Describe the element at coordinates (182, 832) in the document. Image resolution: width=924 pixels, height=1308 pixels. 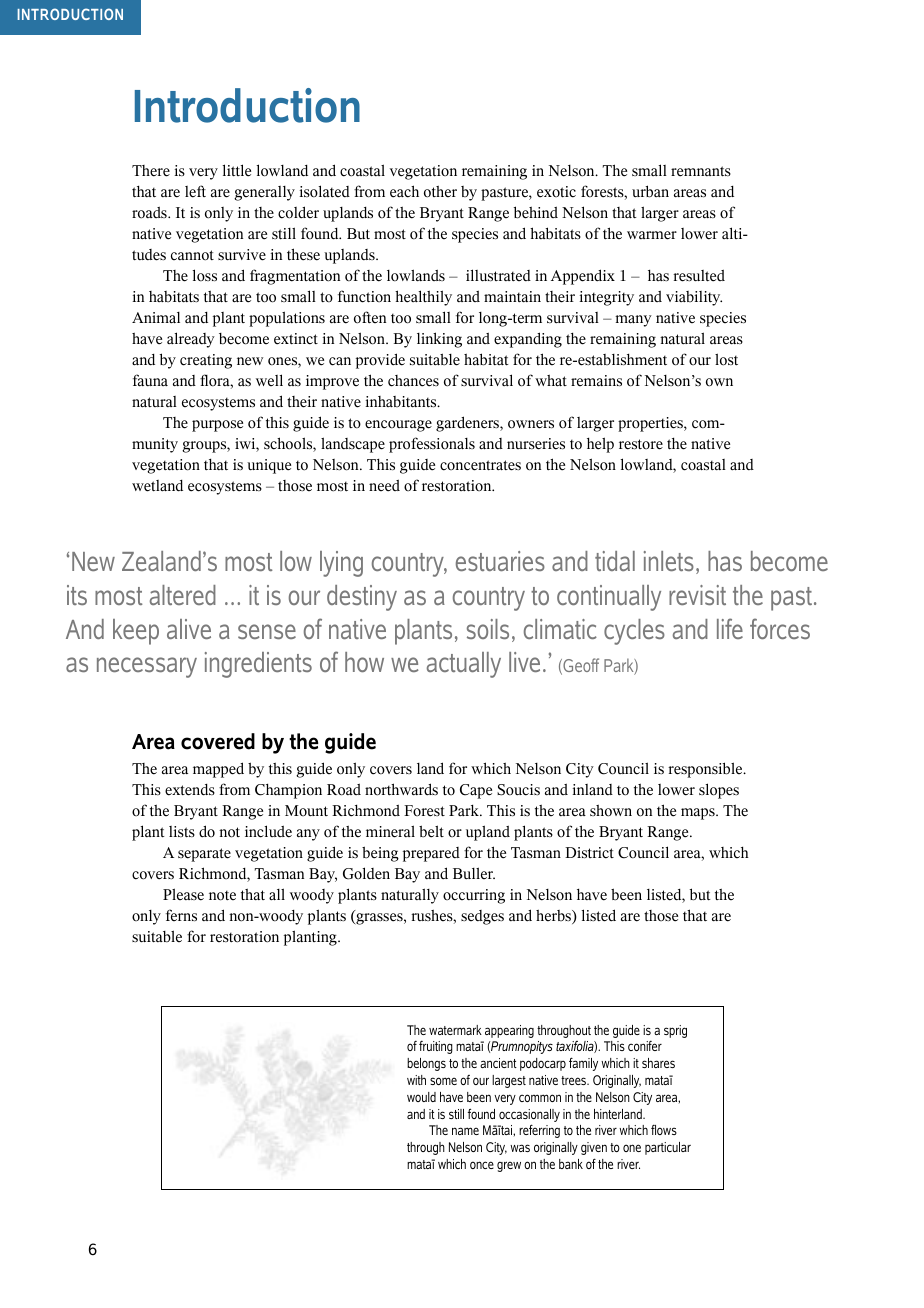
I see `lists` at that location.
